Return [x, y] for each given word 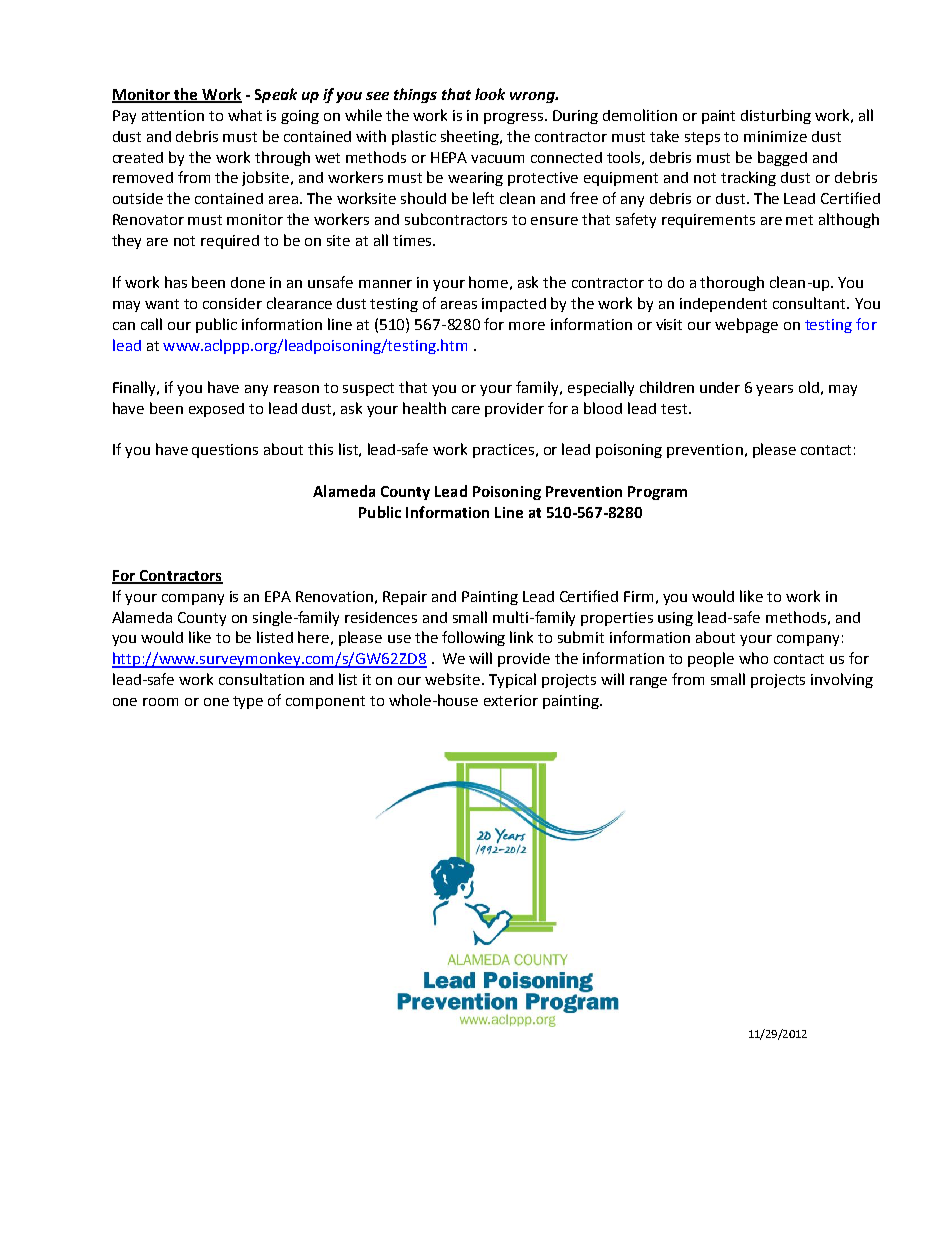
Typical [512, 680]
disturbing [776, 116]
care [466, 410]
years [774, 390]
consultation [261, 679]
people [711, 659]
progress [515, 118]
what [245, 115]
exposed [216, 410]
